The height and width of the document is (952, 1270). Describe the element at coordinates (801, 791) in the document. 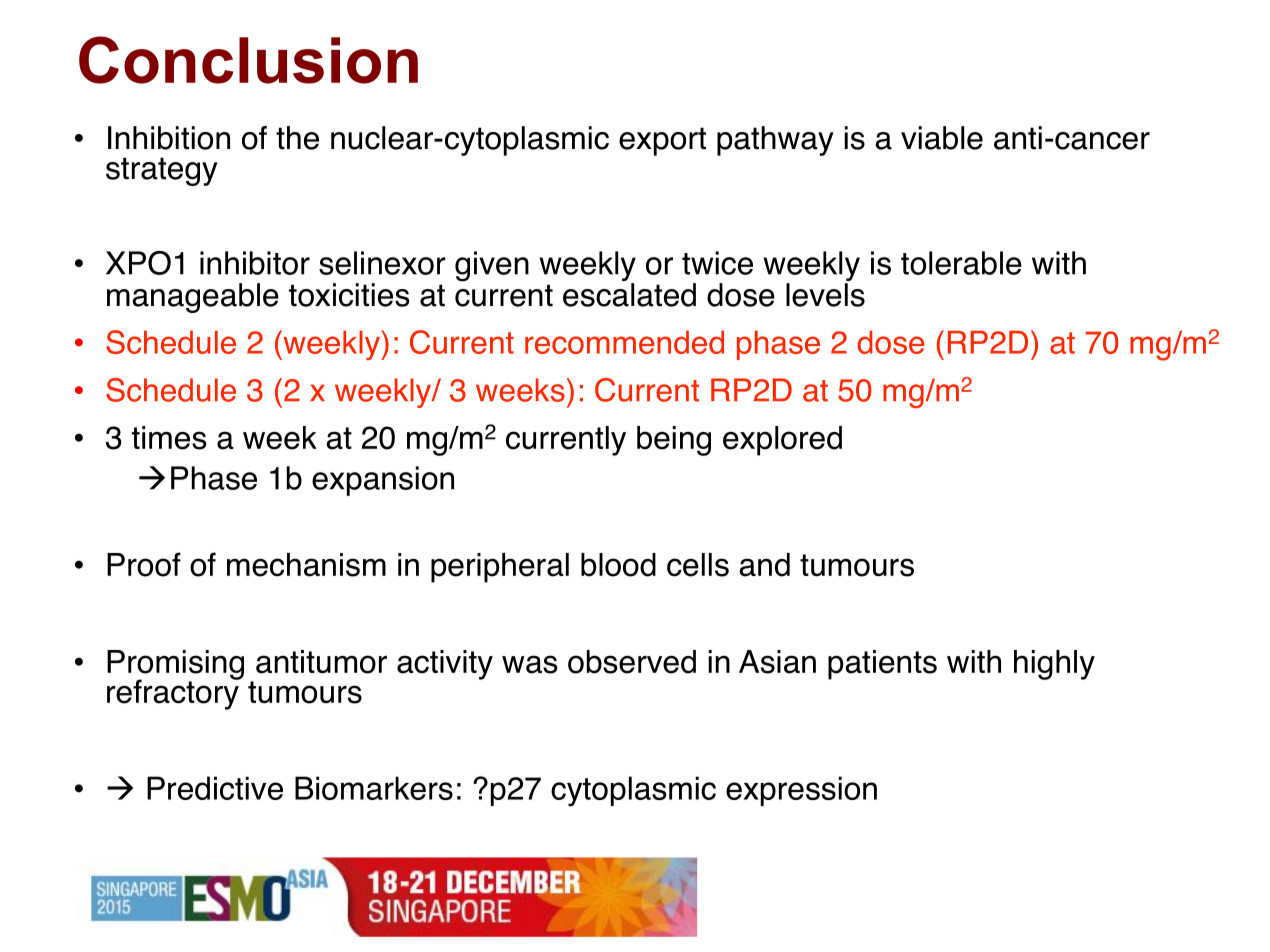

I see `expression` at that location.
